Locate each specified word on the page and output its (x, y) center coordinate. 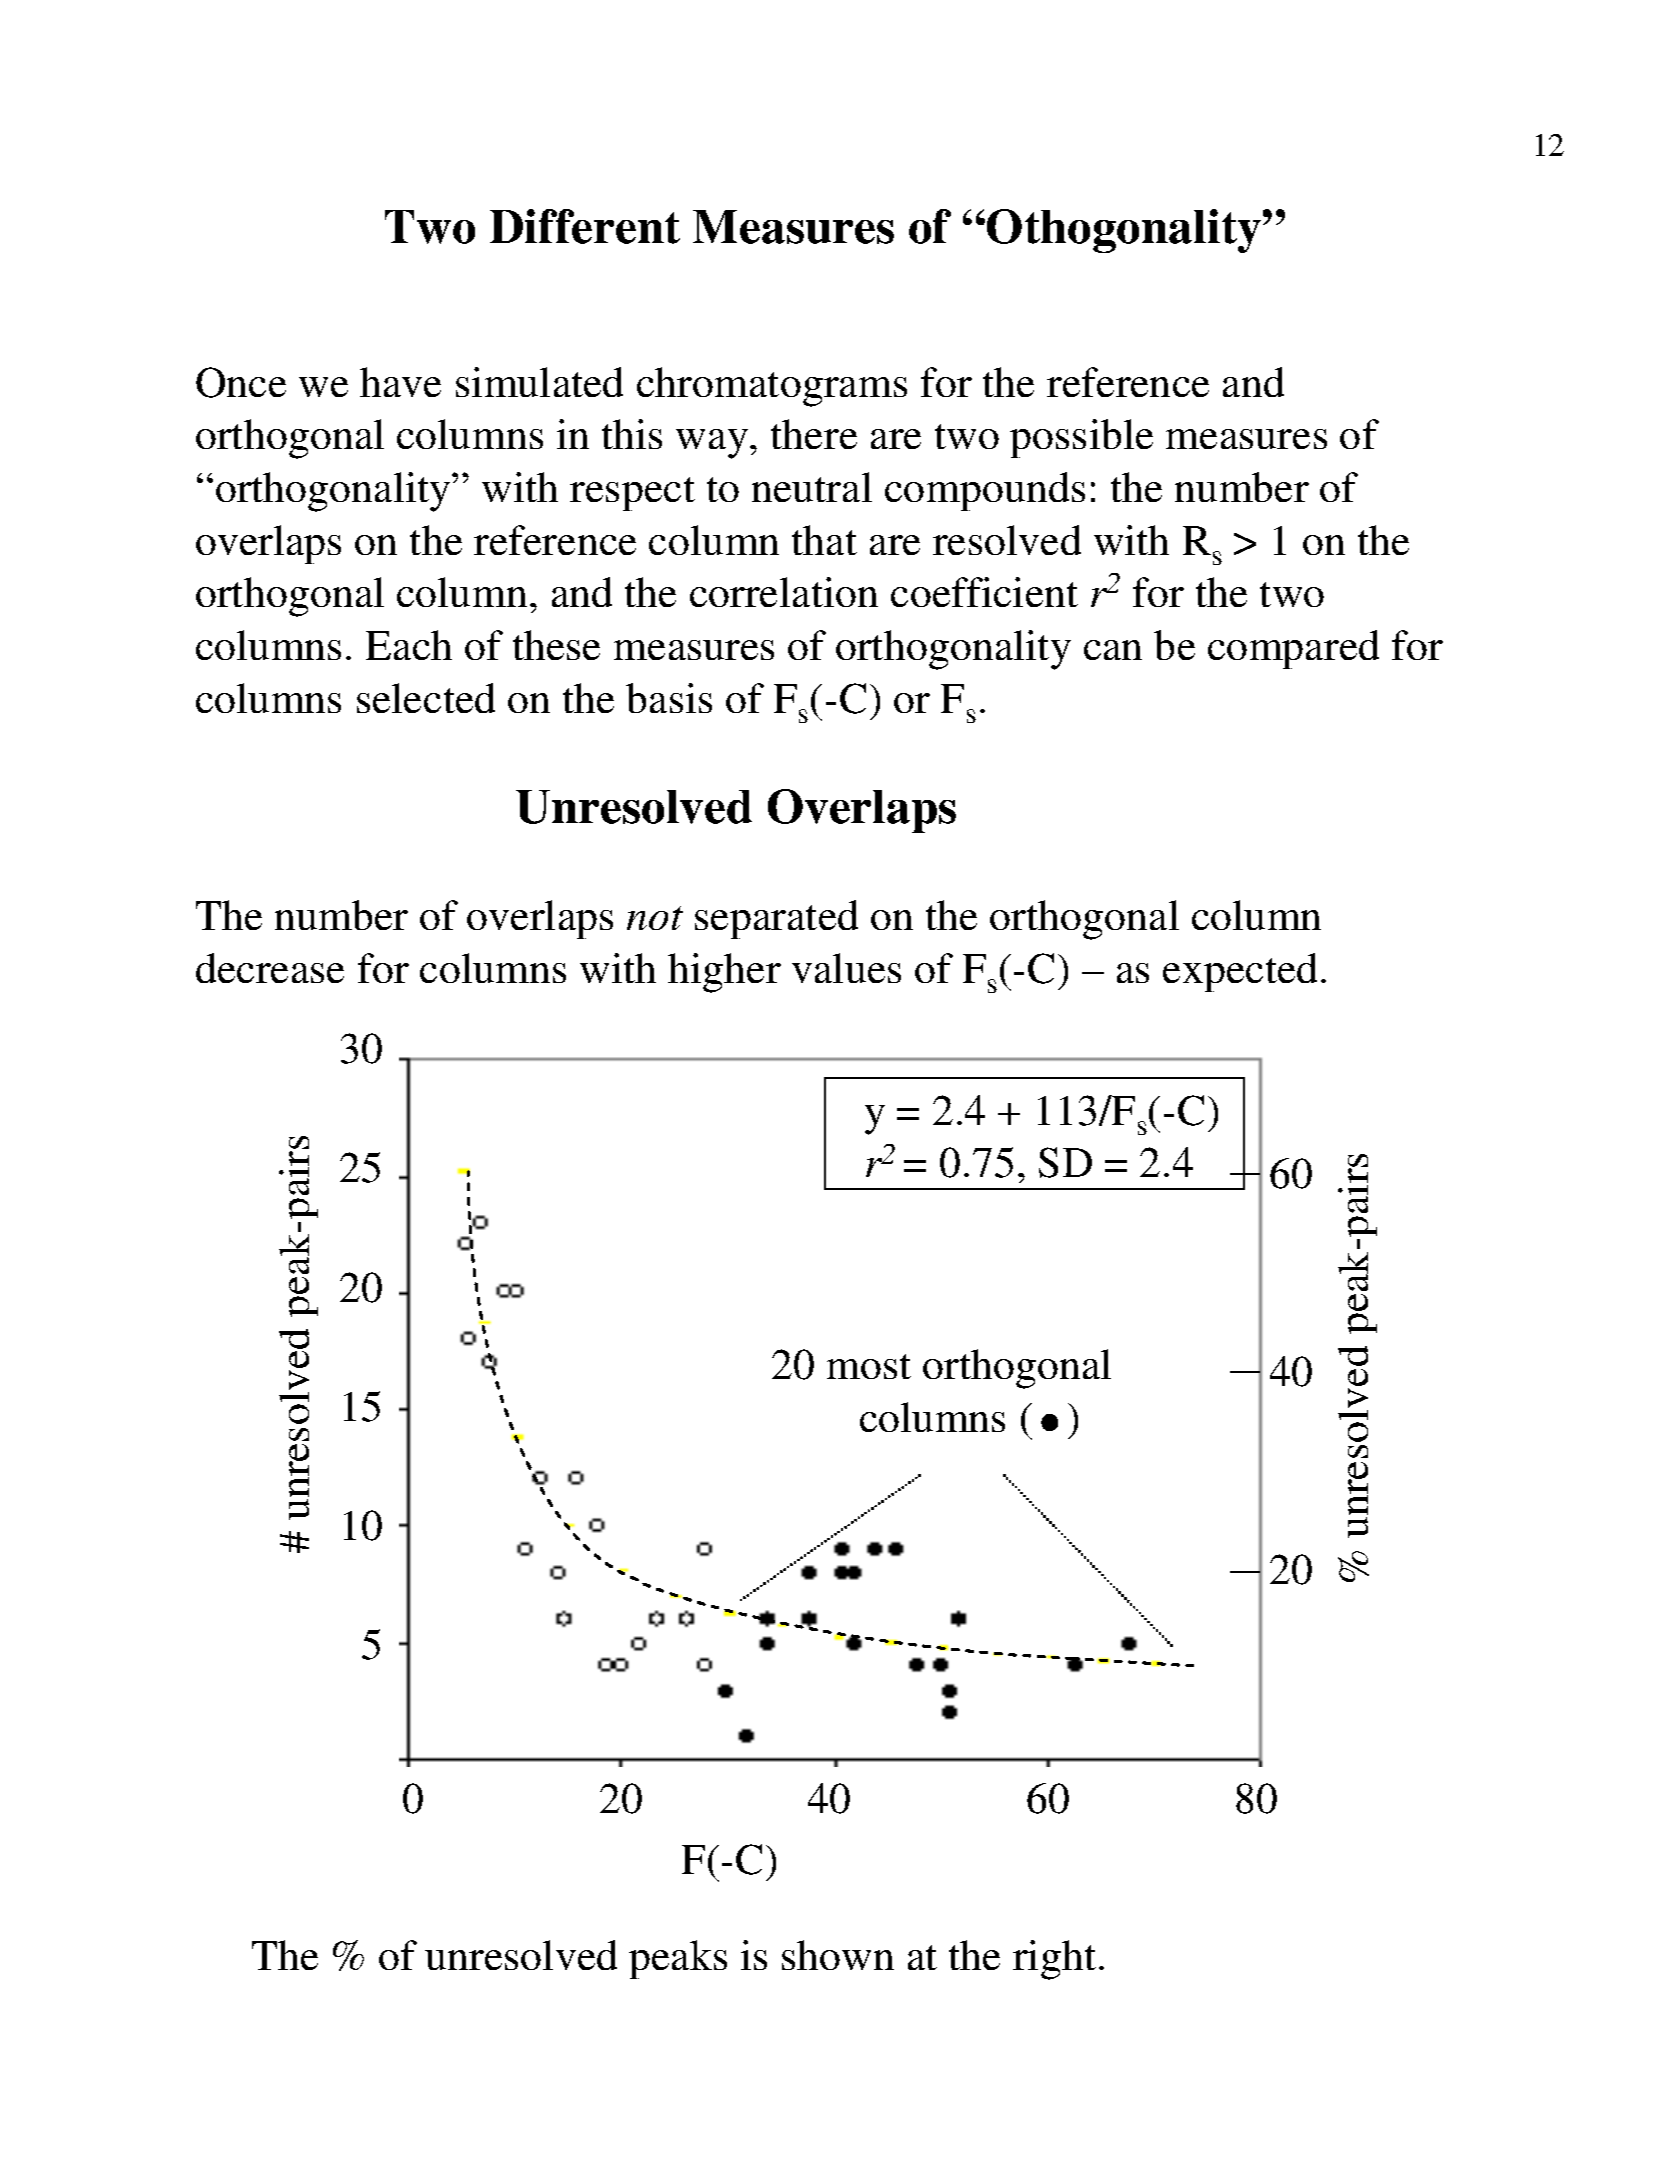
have (400, 382)
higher (724, 973)
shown (838, 1955)
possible (1081, 438)
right (1054, 1960)
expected (1240, 972)
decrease (270, 968)
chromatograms (772, 387)
